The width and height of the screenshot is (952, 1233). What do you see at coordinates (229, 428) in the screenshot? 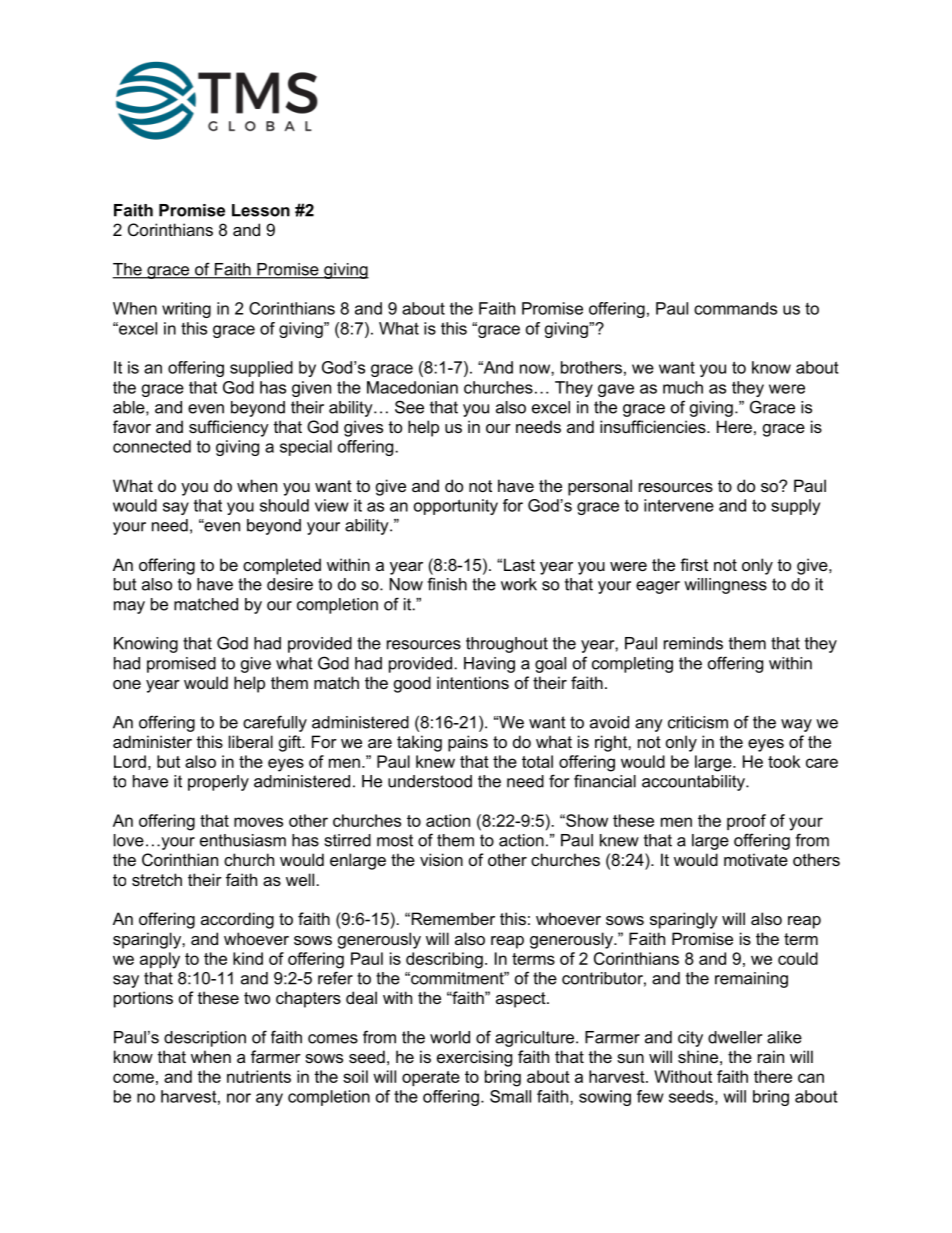
I see `sufficiency` at bounding box center [229, 428].
